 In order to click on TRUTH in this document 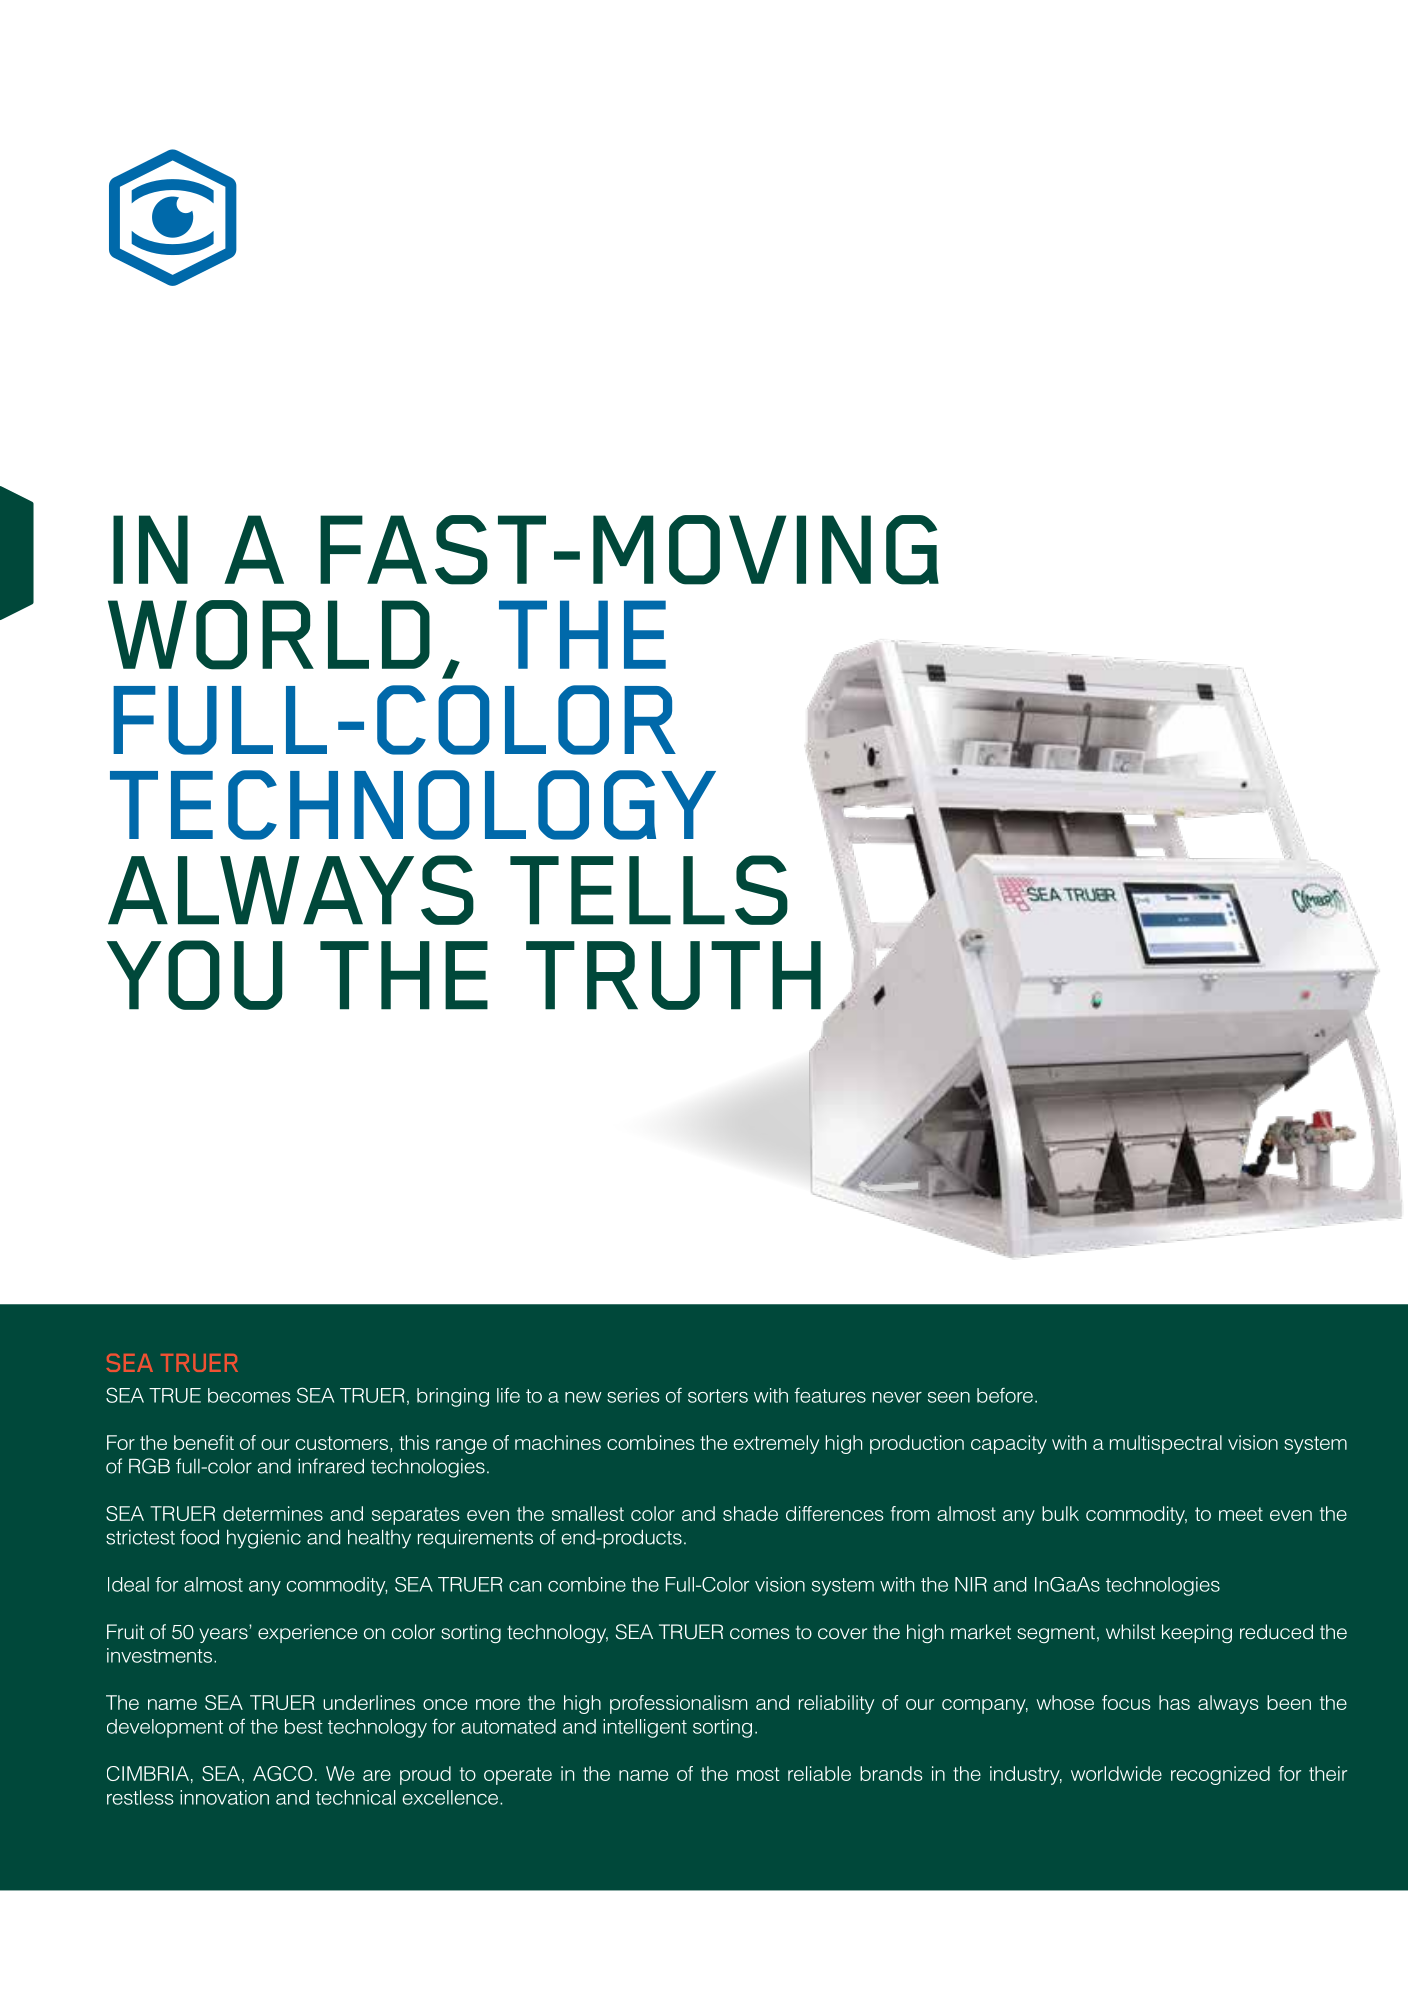, I will do `click(673, 975)`.
